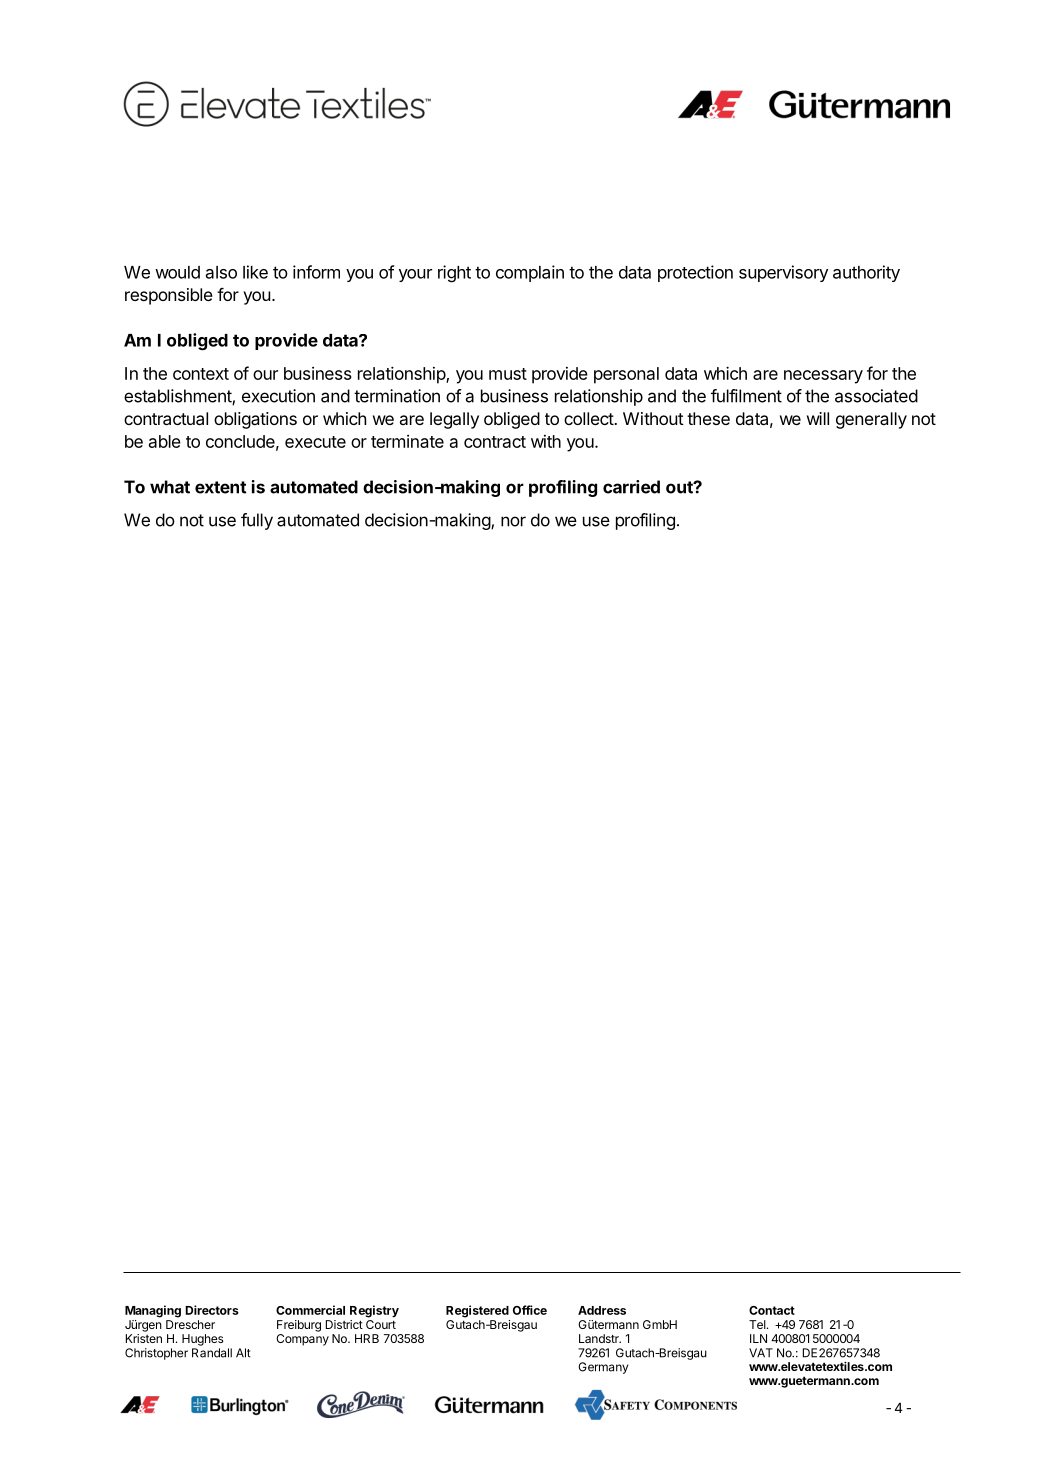 The height and width of the screenshot is (1469, 1039). Describe the element at coordinates (631, 487) in the screenshot. I see `carried` at that location.
